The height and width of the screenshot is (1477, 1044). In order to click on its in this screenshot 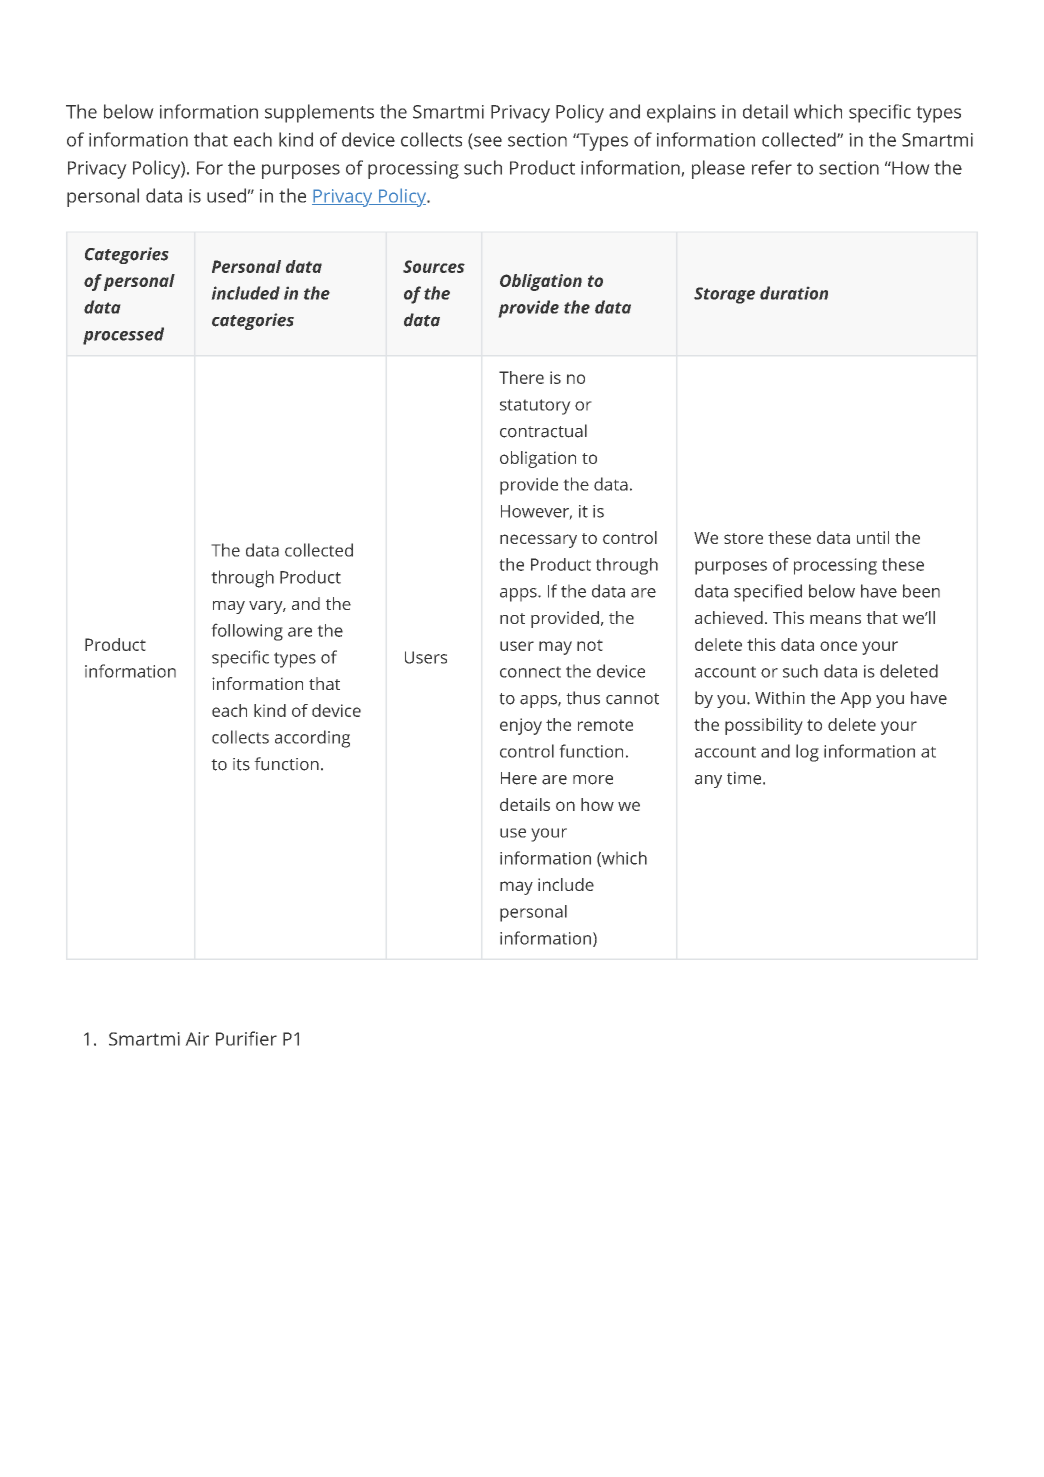, I will do `click(241, 764)`.
